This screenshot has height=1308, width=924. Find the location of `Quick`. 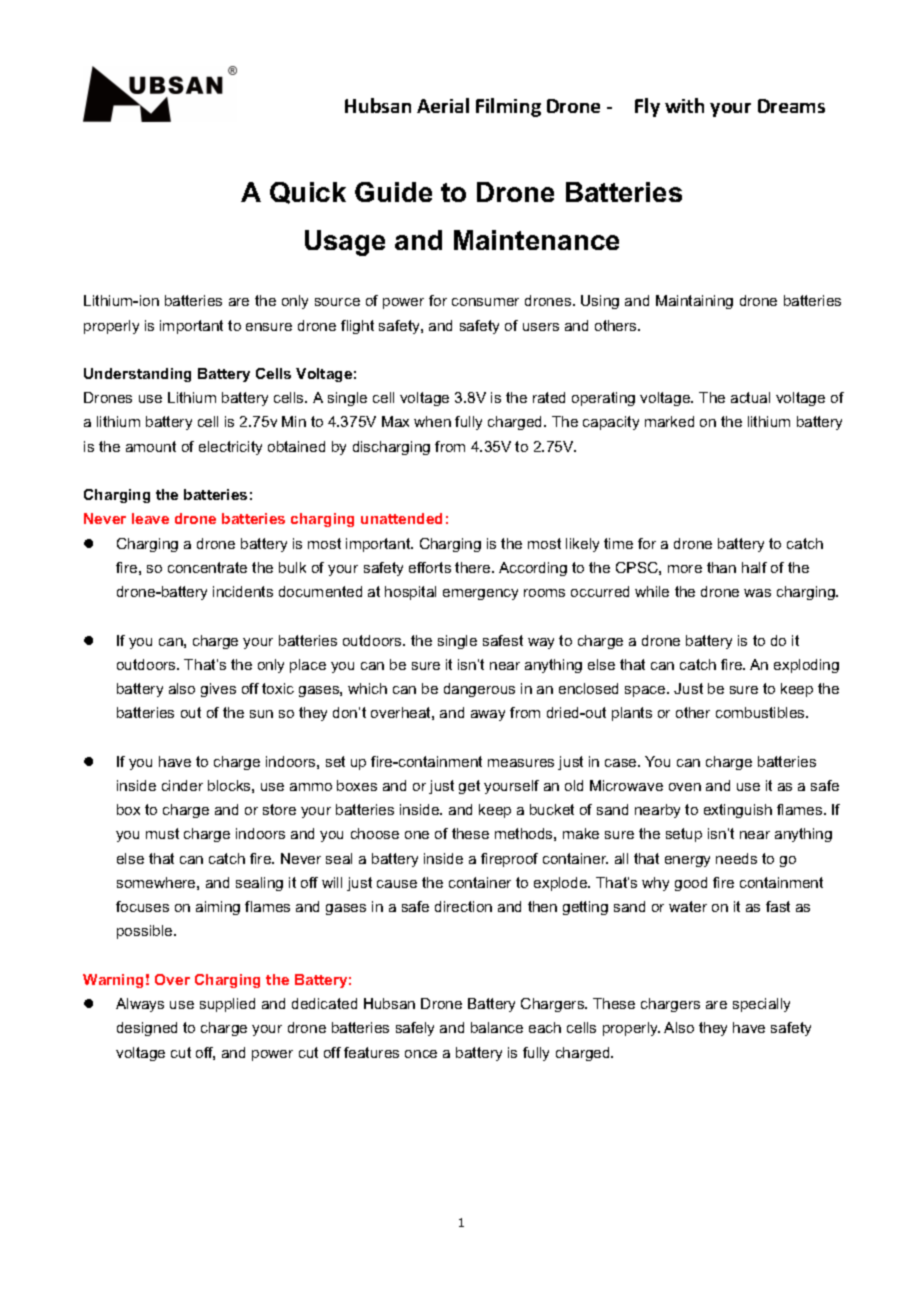

Quick is located at coordinates (308, 193).
